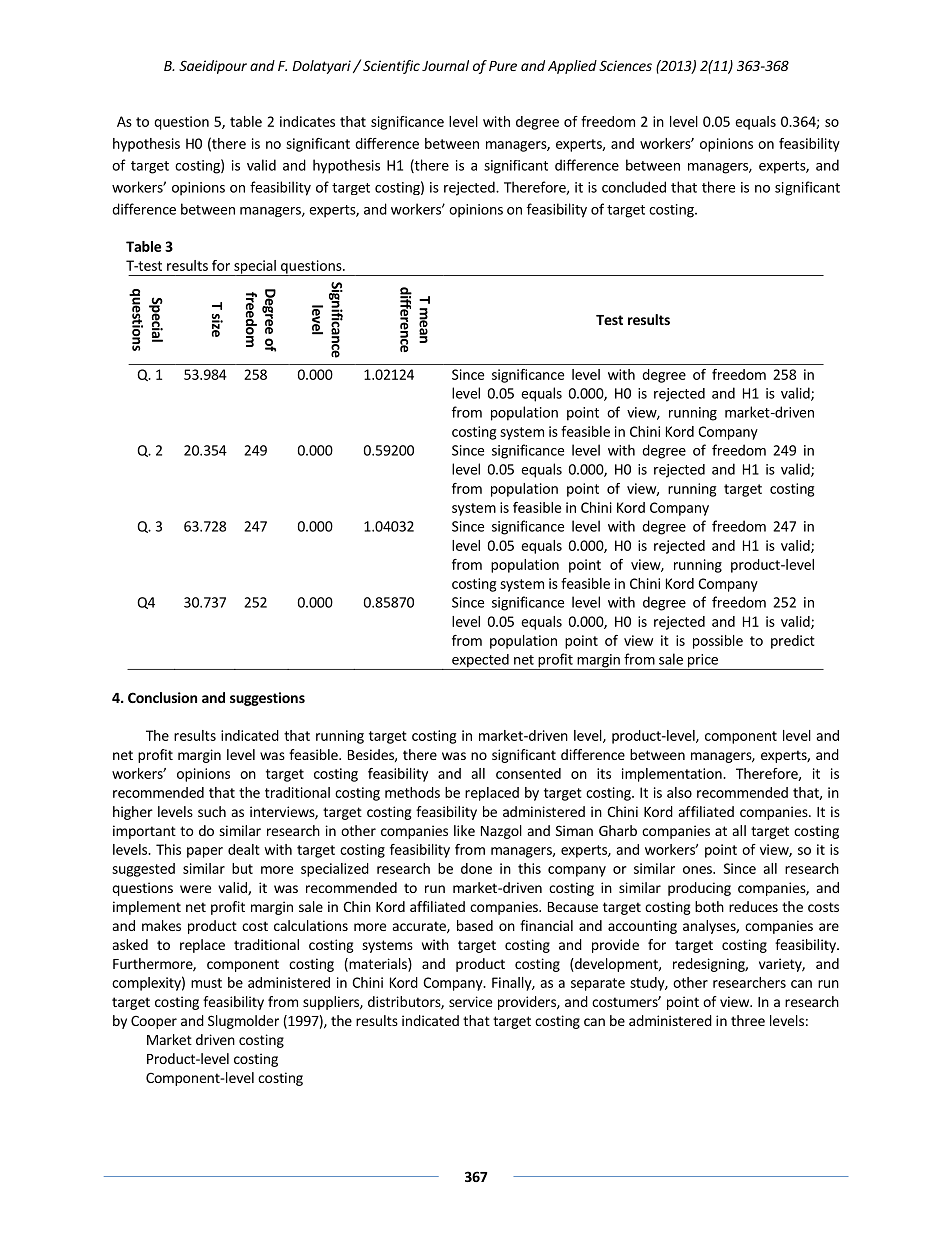  What do you see at coordinates (634, 187) in the screenshot?
I see `concluded` at bounding box center [634, 187].
